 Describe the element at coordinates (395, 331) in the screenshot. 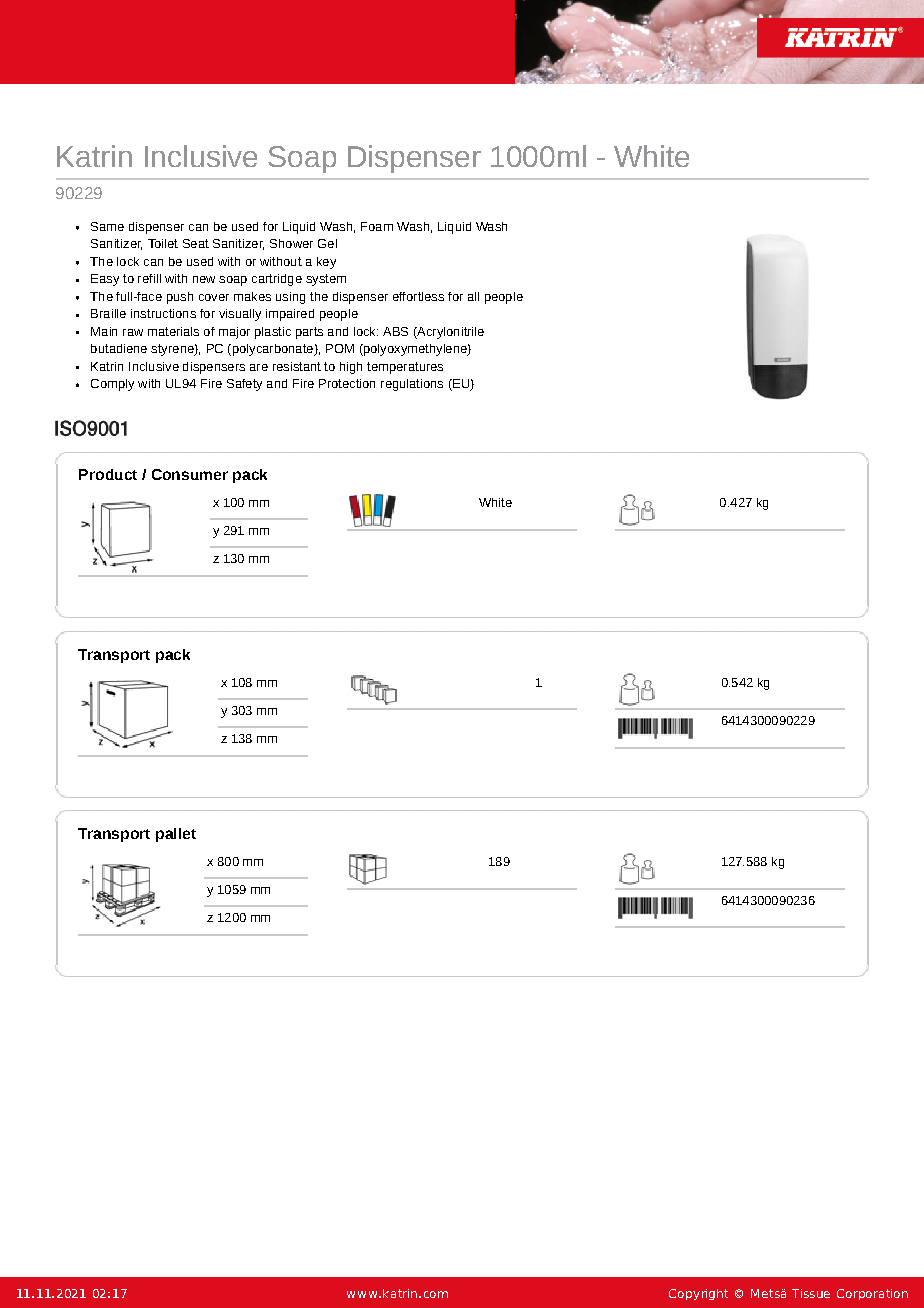

I see `ABS` at that location.
